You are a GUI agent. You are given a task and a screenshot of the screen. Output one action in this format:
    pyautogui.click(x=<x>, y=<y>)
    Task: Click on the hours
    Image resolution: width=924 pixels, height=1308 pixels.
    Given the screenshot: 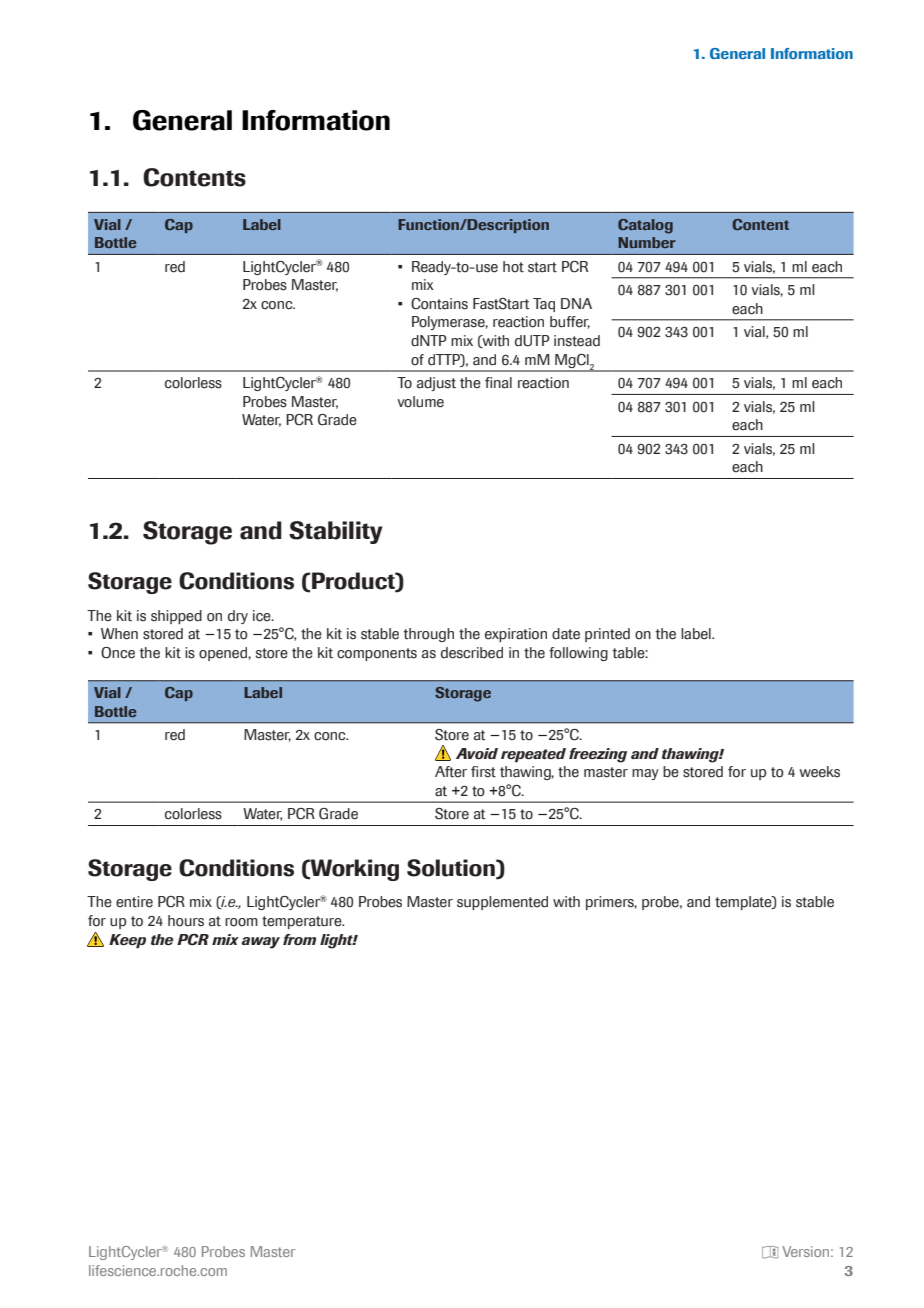 What is the action you would take?
    pyautogui.click(x=186, y=921)
